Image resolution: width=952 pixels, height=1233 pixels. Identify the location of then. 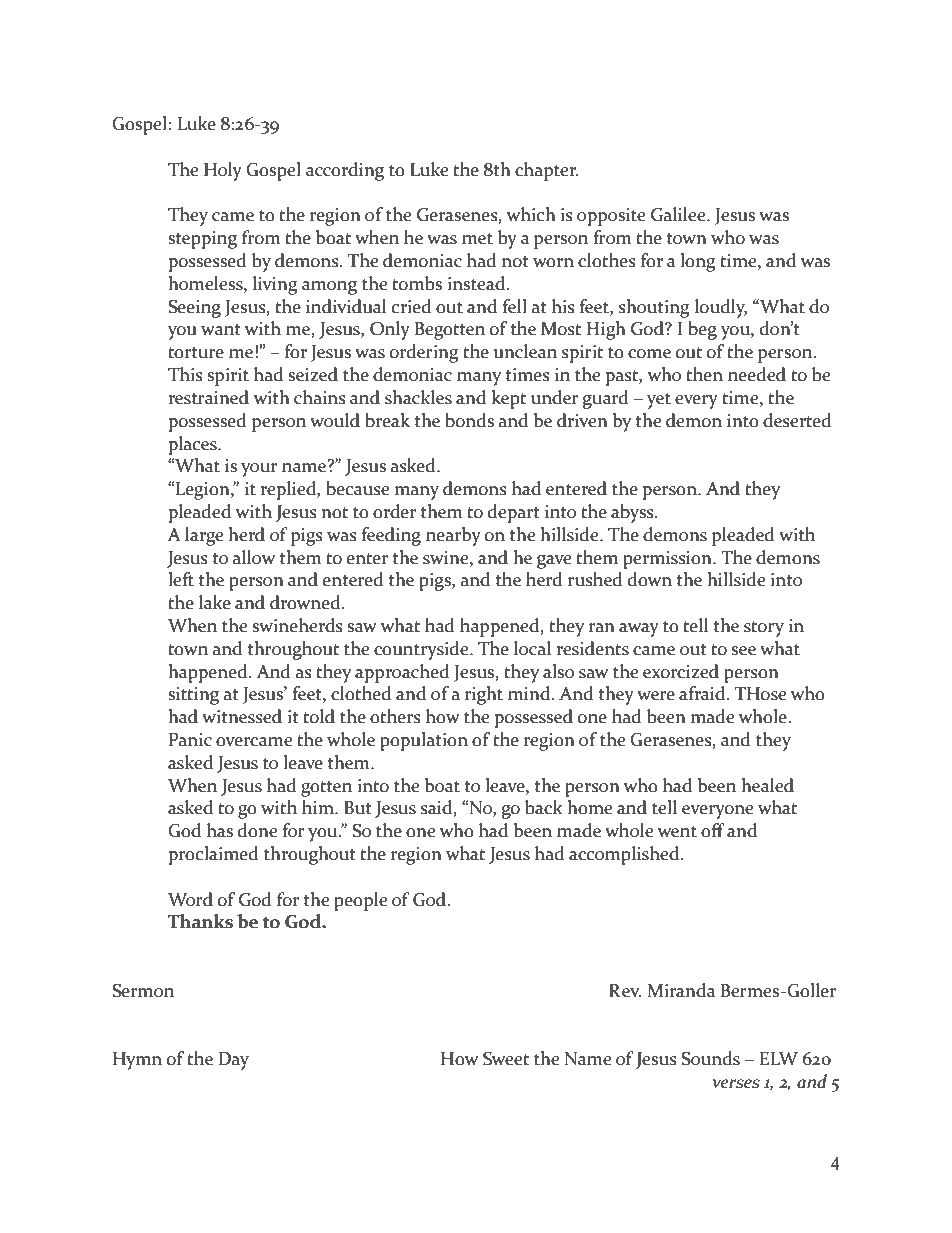
(704, 374).
